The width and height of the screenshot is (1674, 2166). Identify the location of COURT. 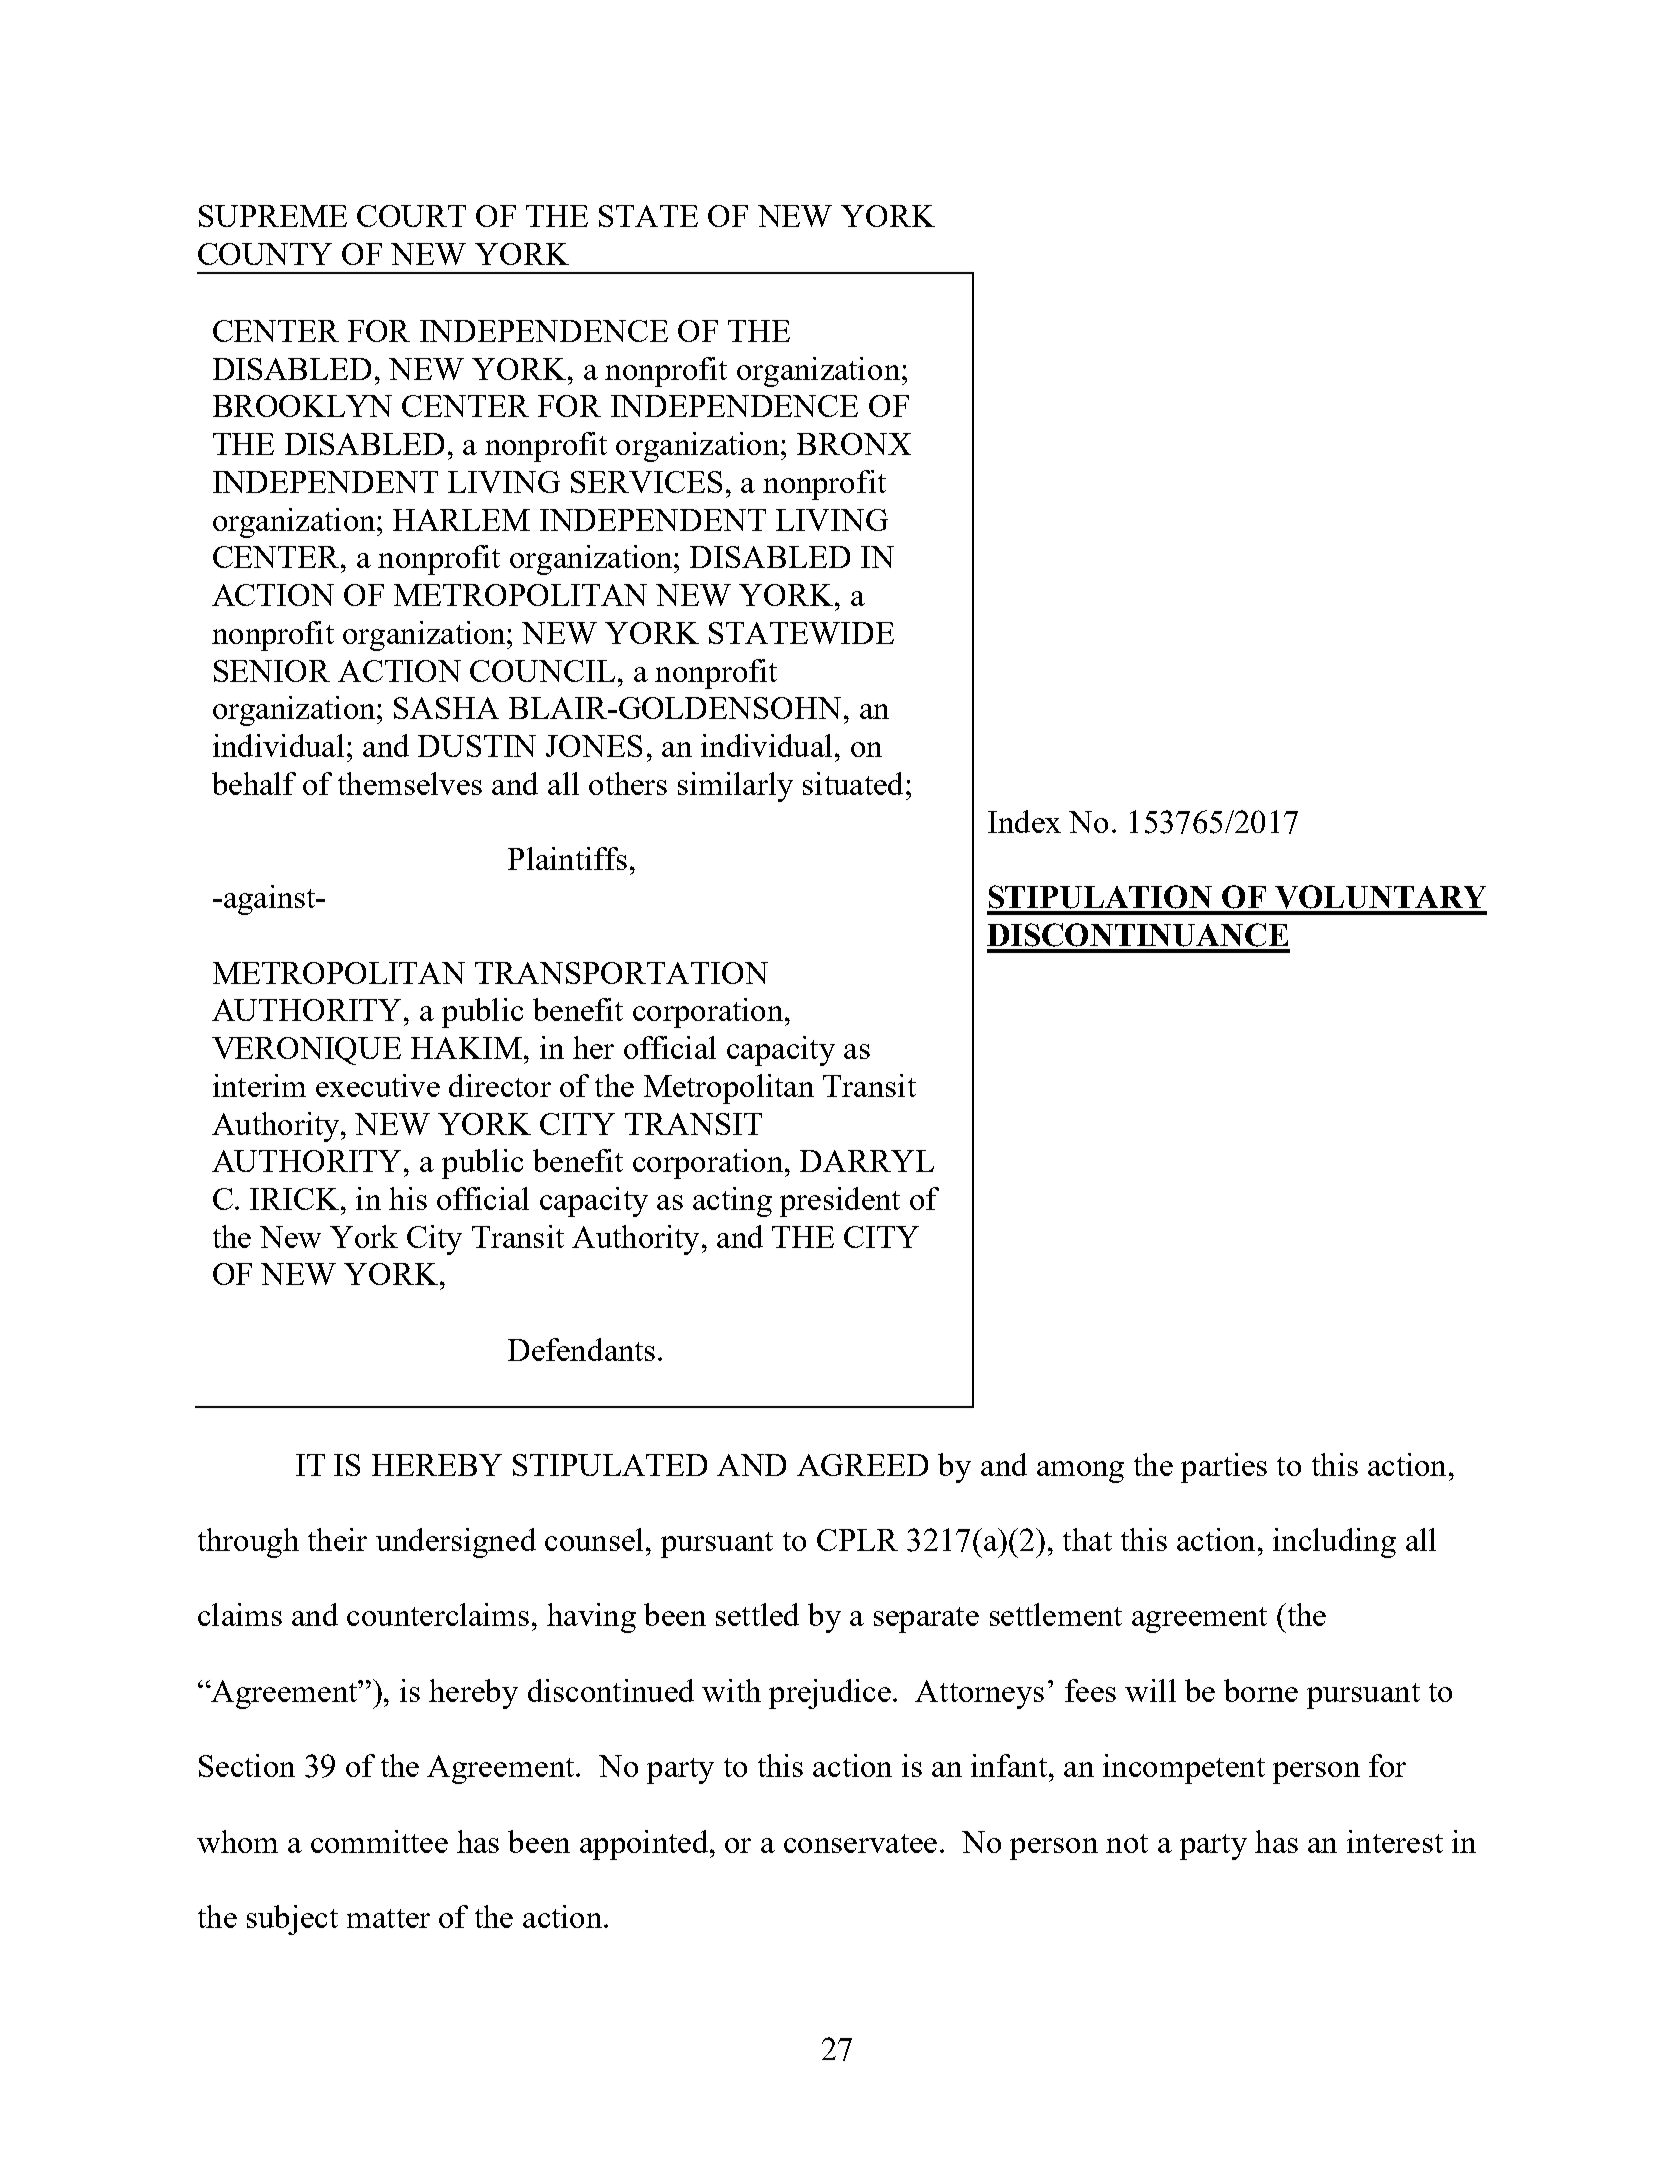
(411, 216).
